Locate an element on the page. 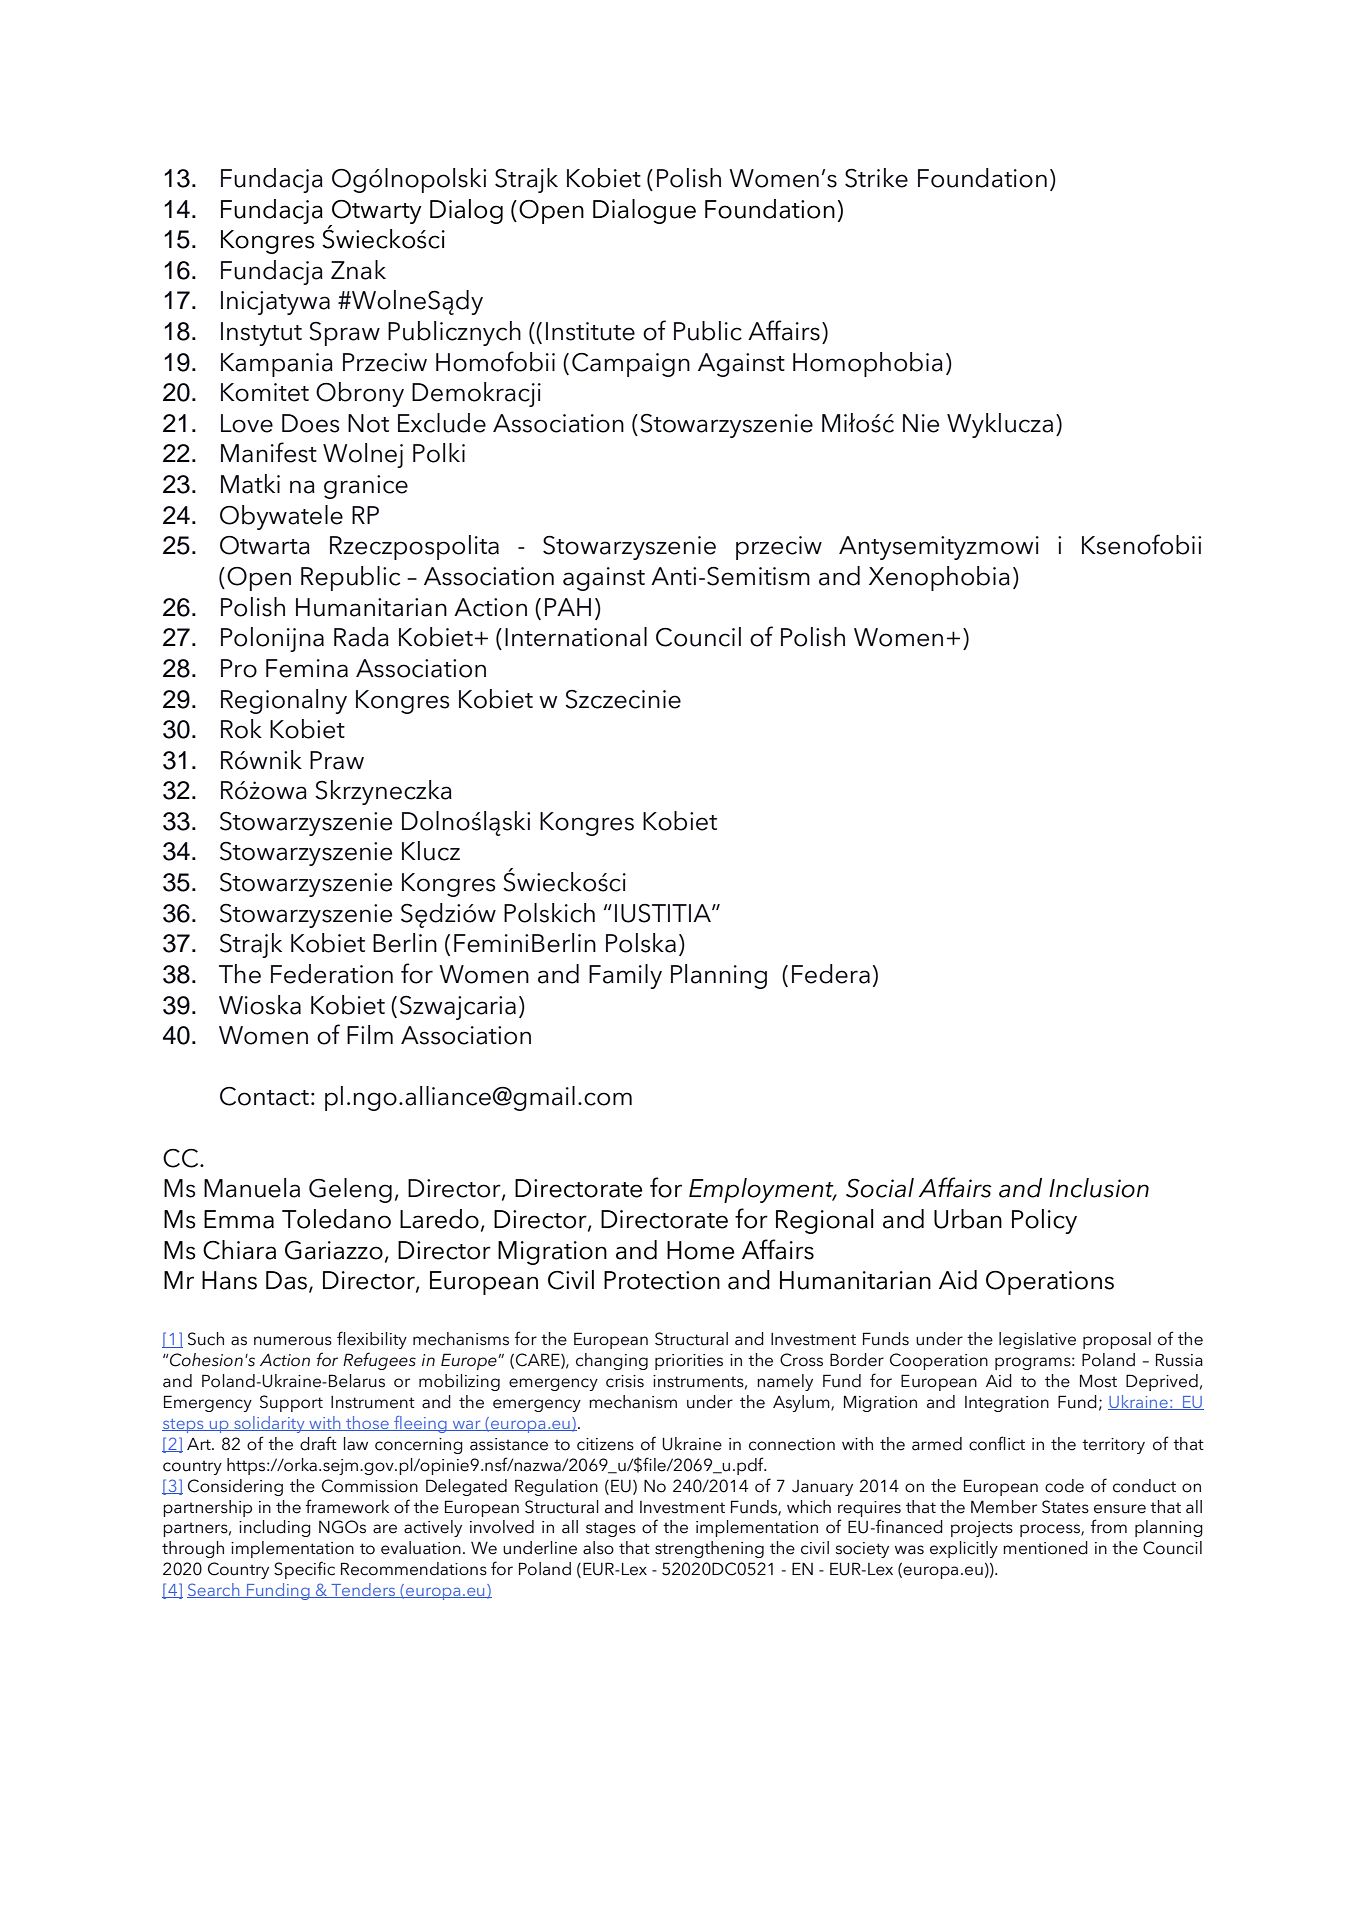 This image has height=1932, width=1366. Inclusion is located at coordinates (1099, 1188).
